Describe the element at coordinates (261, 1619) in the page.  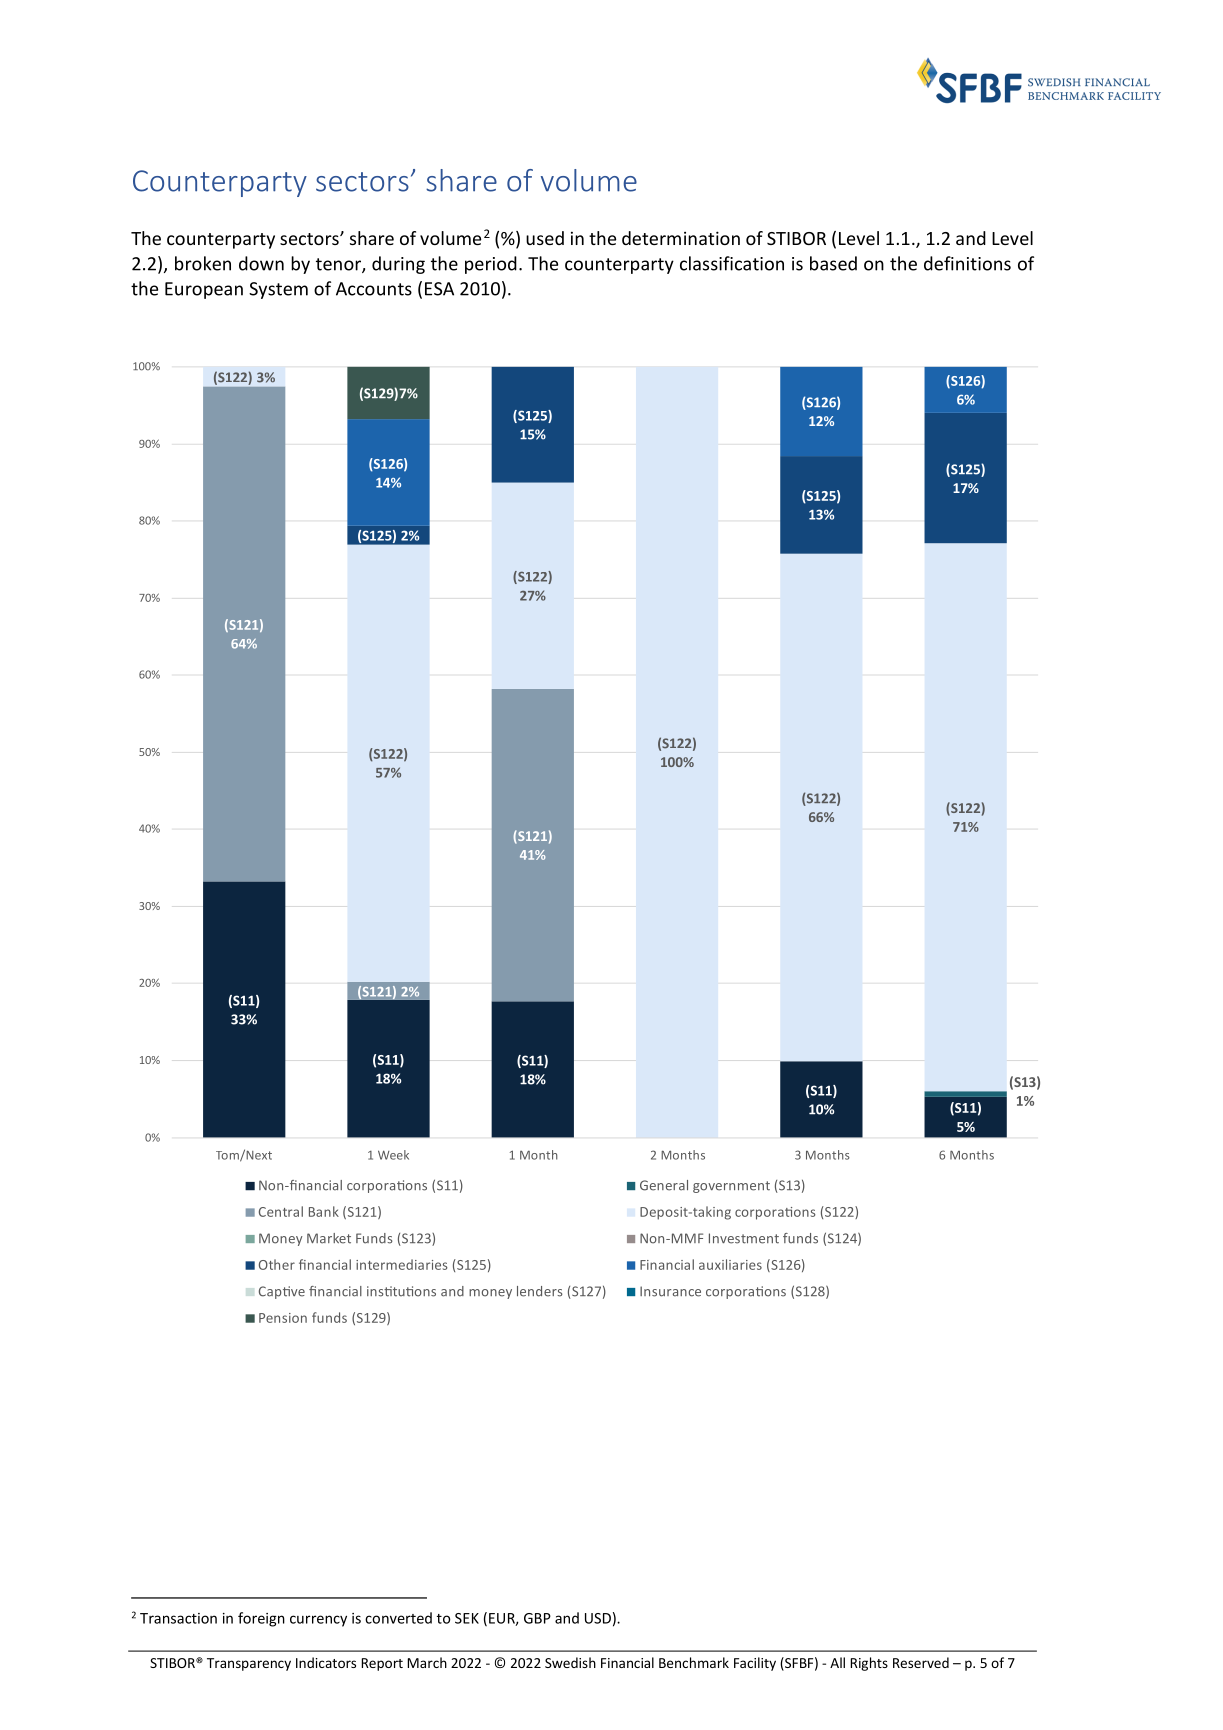
I see `foreign` at that location.
